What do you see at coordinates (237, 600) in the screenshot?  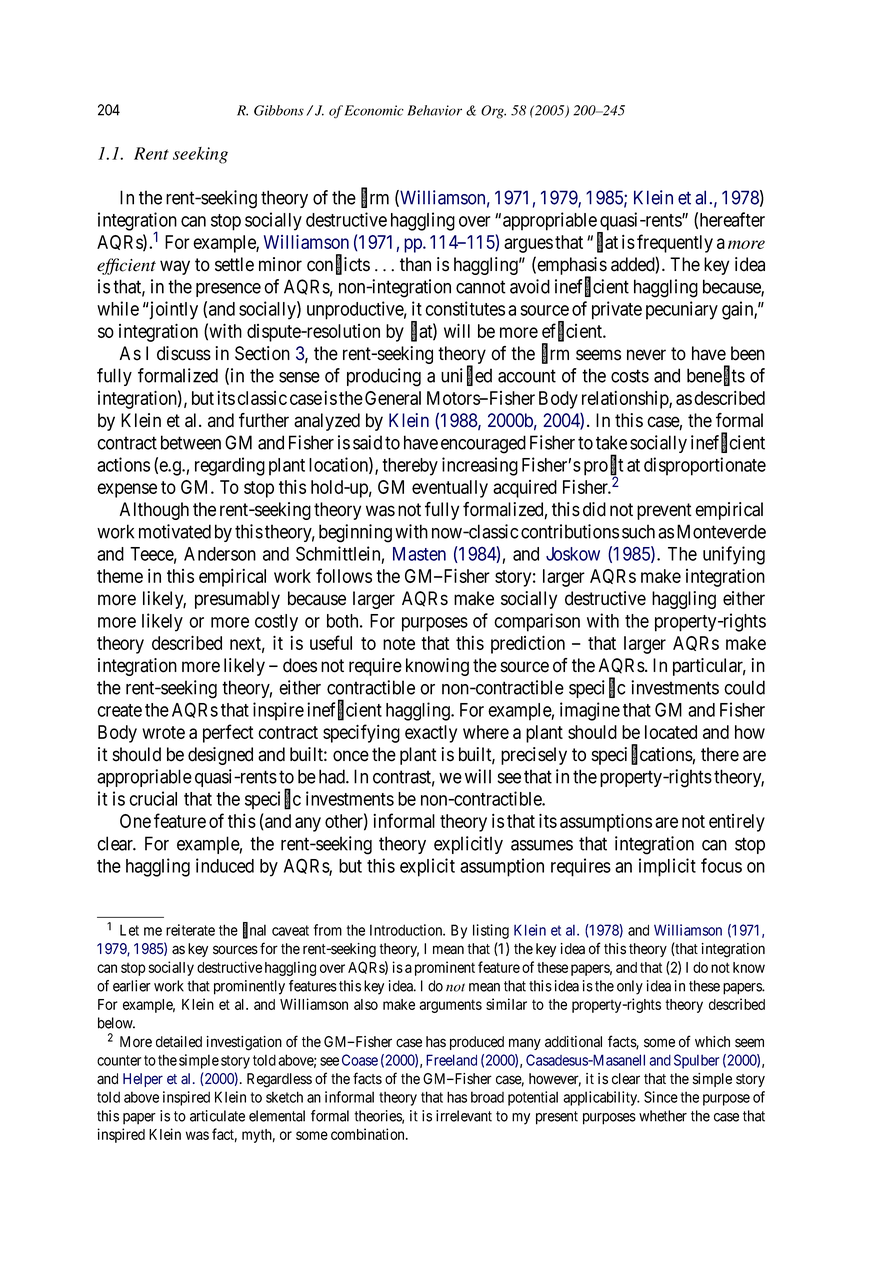 I see `presumably` at bounding box center [237, 600].
